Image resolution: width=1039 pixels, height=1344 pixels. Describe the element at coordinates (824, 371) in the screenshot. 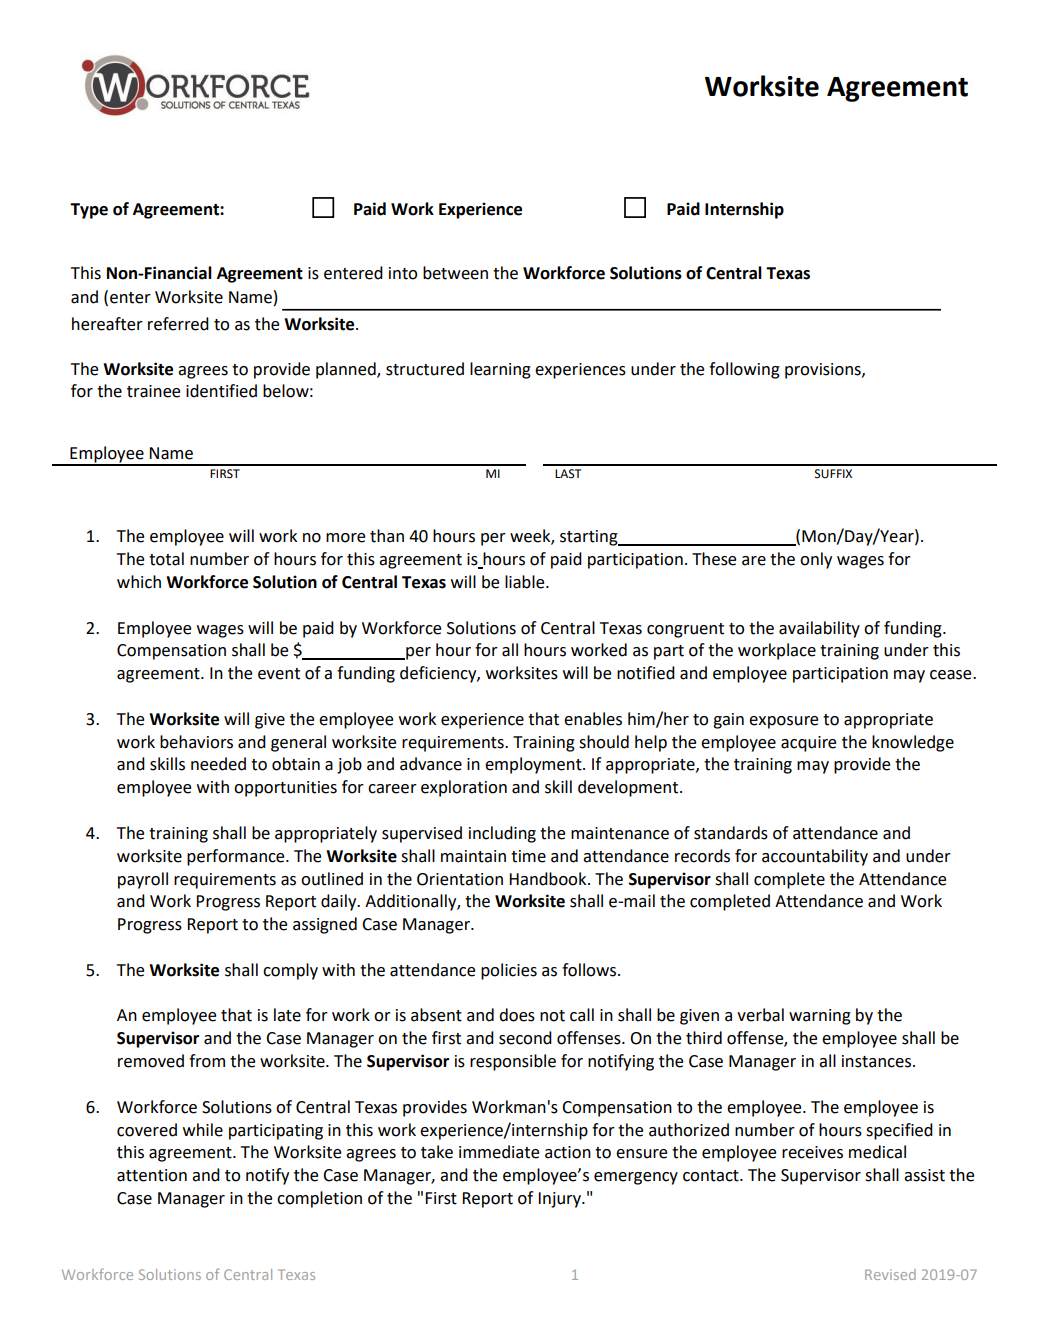

I see `provisions` at that location.
